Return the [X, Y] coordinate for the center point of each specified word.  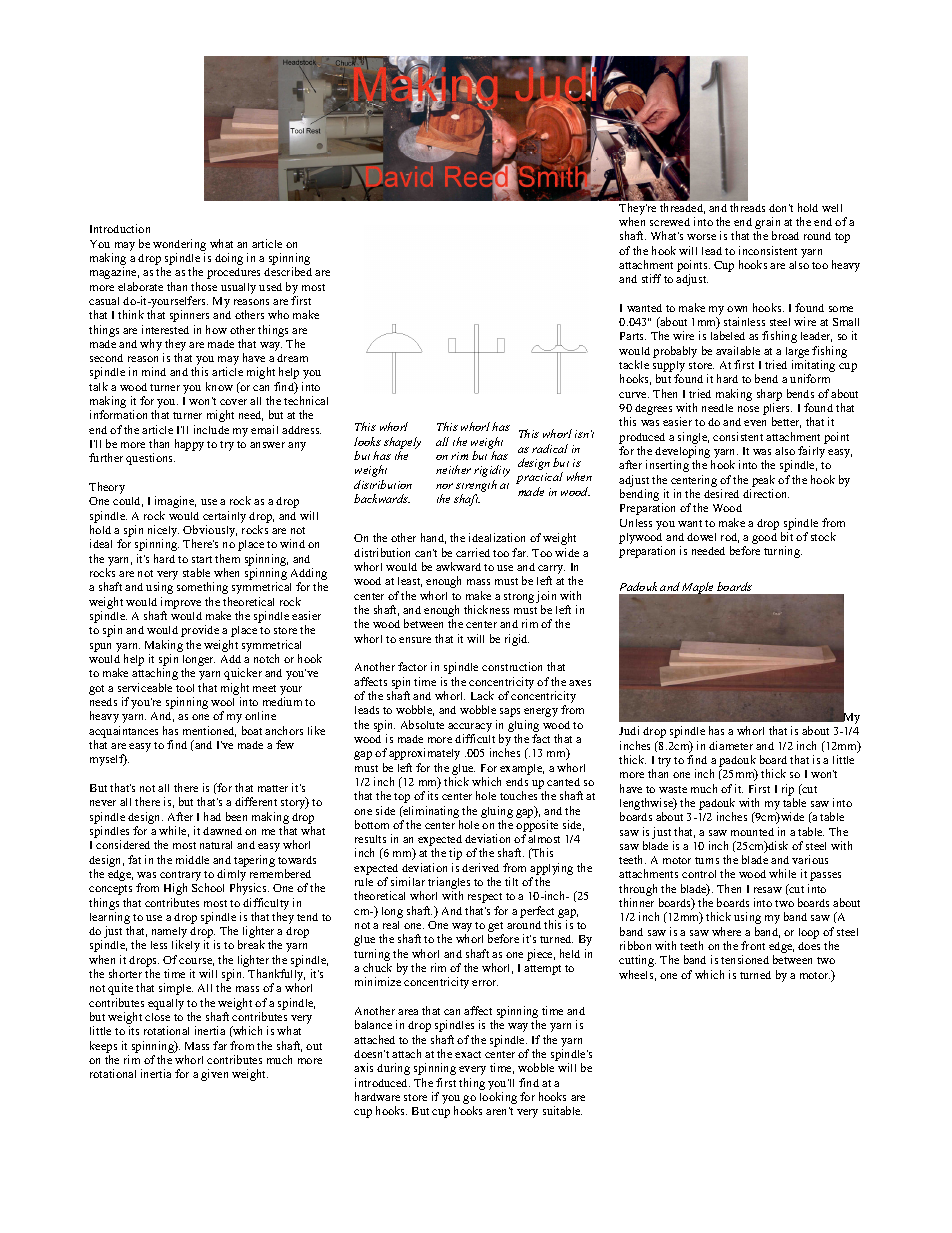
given [214, 1075]
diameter [731, 745]
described [288, 271]
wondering [179, 245]
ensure [415, 640]
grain [767, 224]
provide [200, 631]
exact [468, 1054]
